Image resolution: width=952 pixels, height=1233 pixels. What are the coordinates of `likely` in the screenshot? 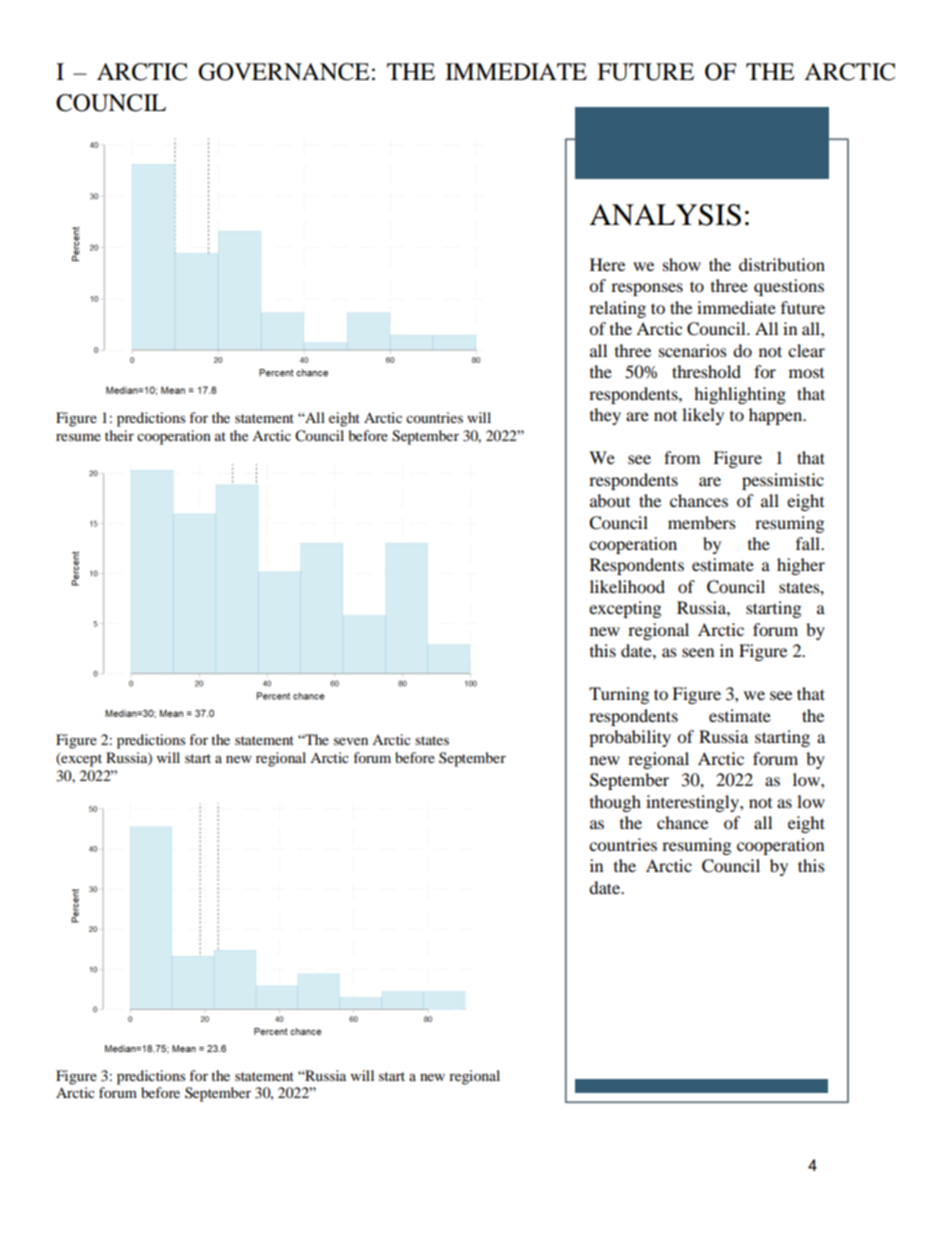 It's located at (703, 416).
